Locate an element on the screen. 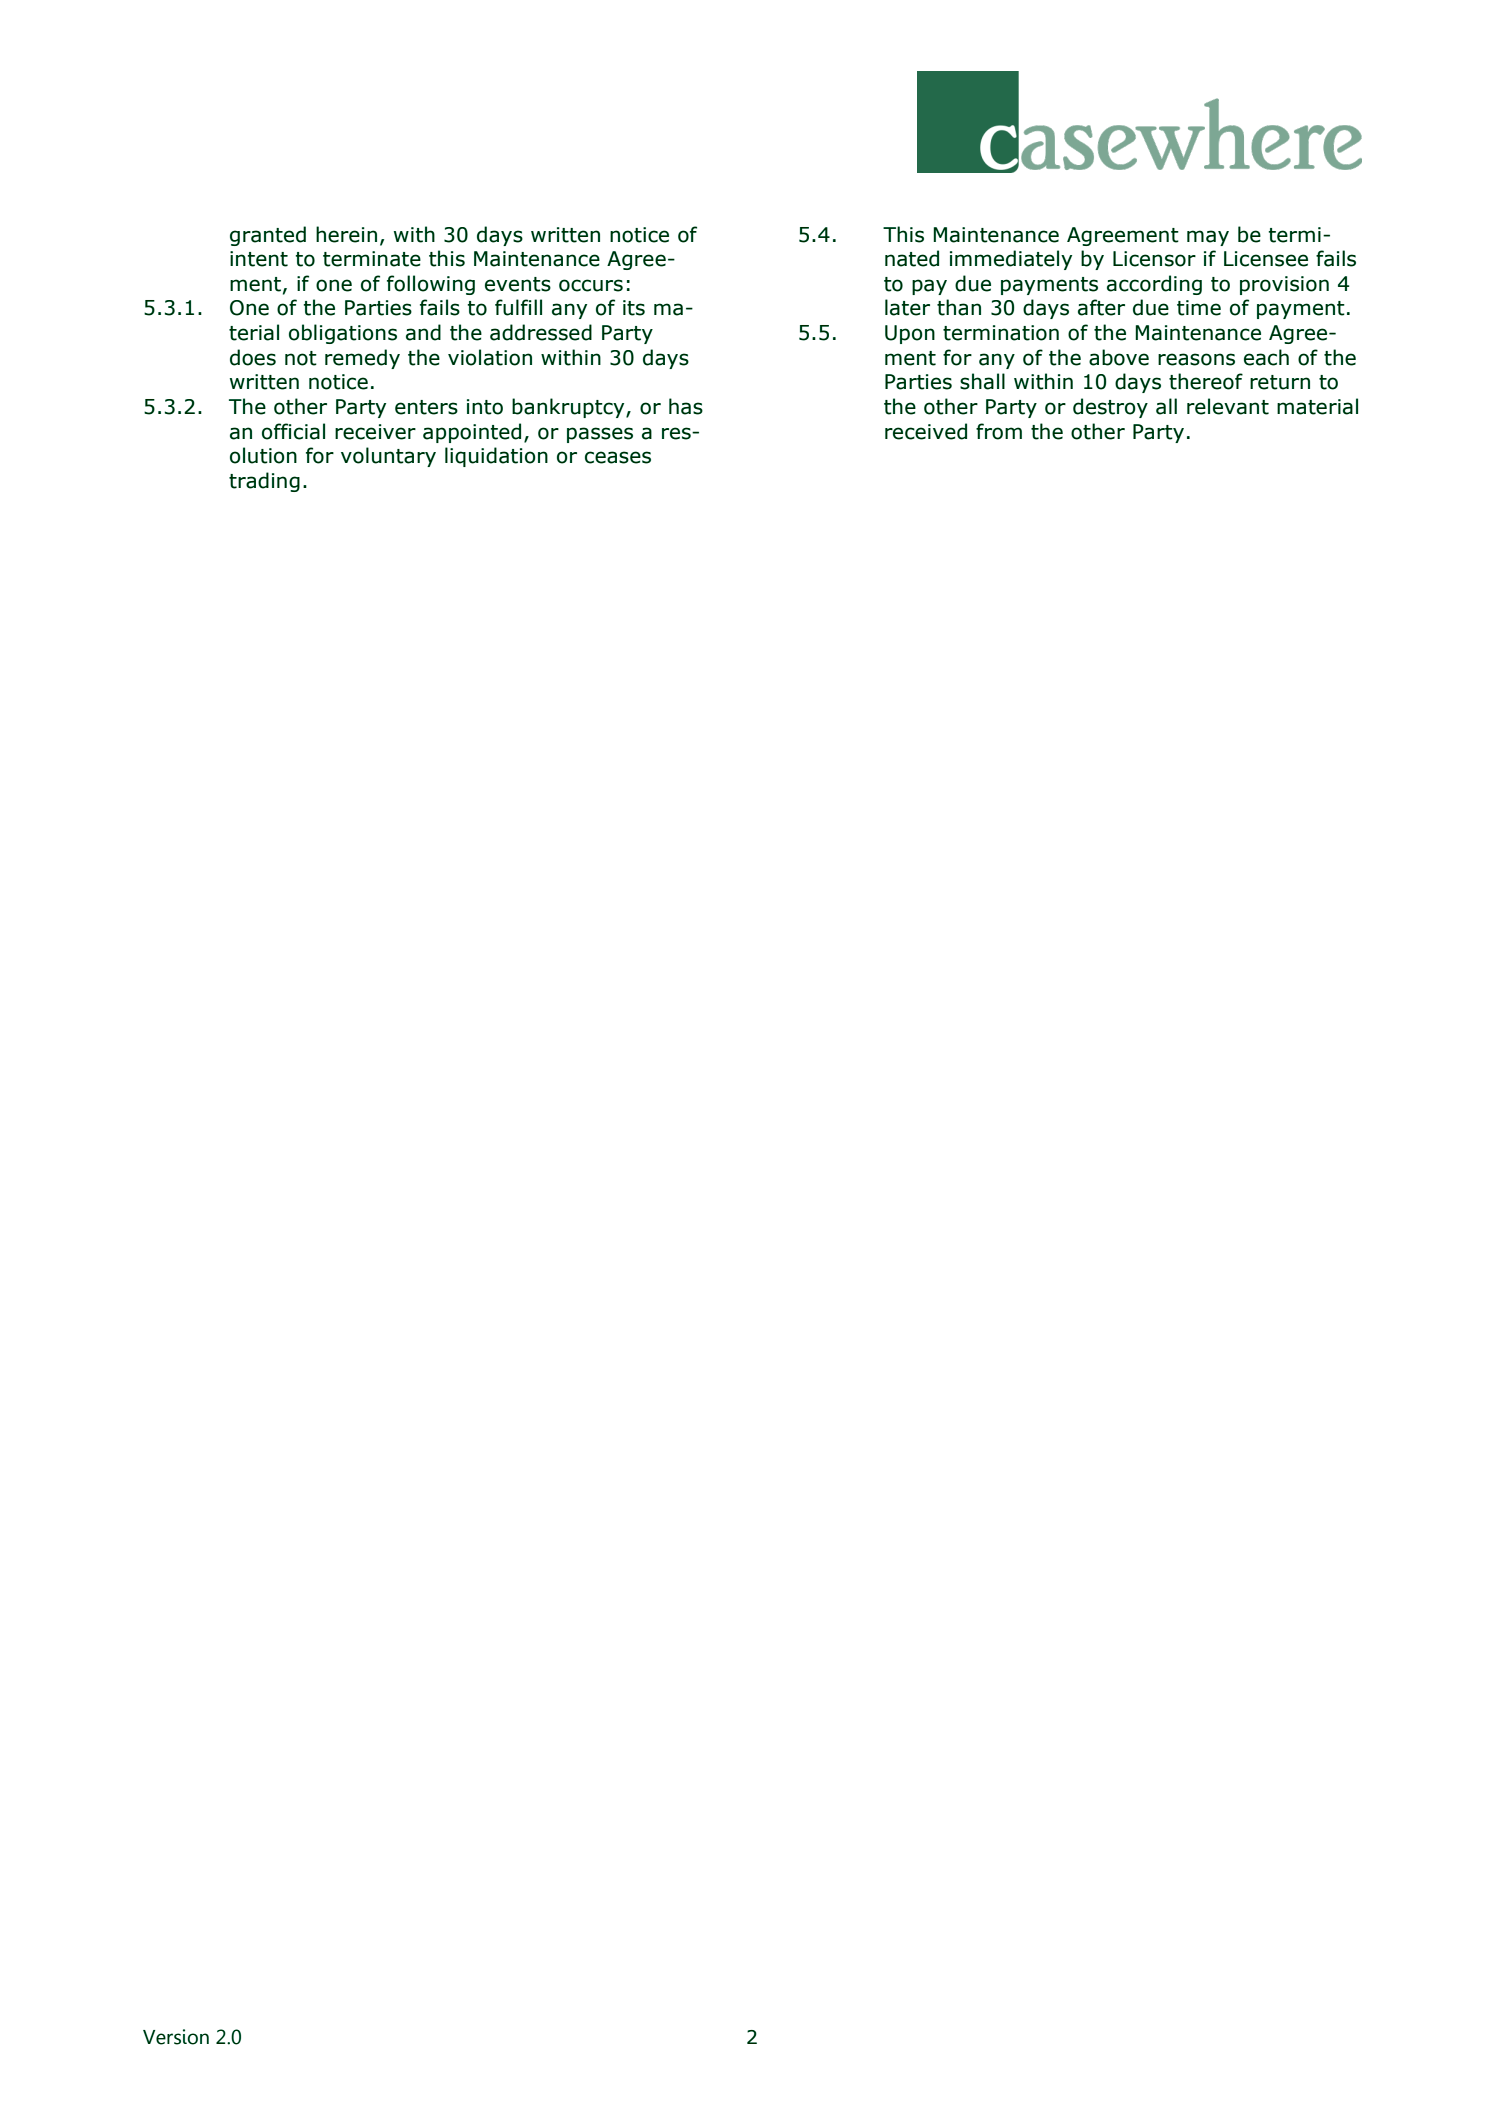  received is located at coordinates (926, 431).
